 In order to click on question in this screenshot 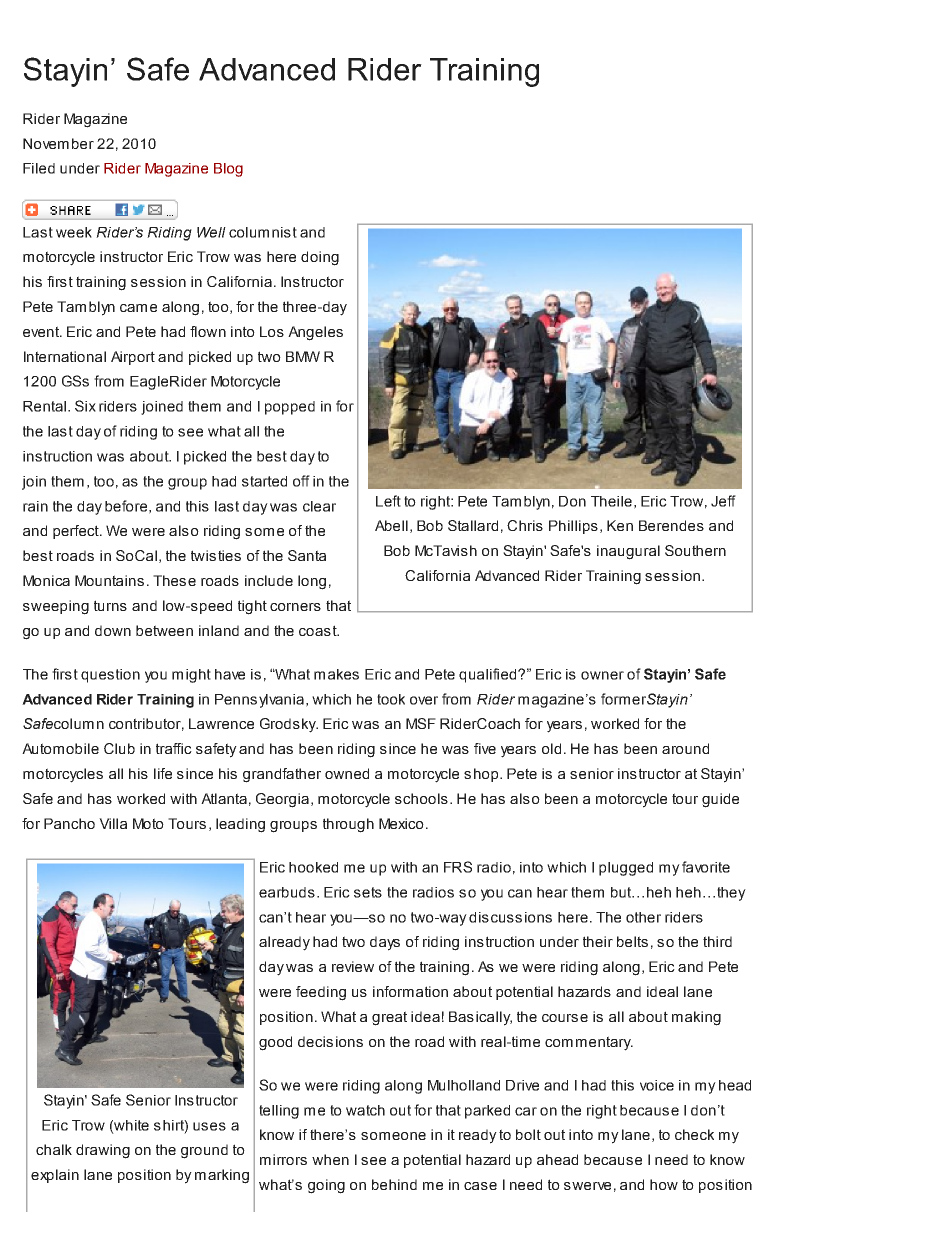, I will do `click(110, 676)`.
